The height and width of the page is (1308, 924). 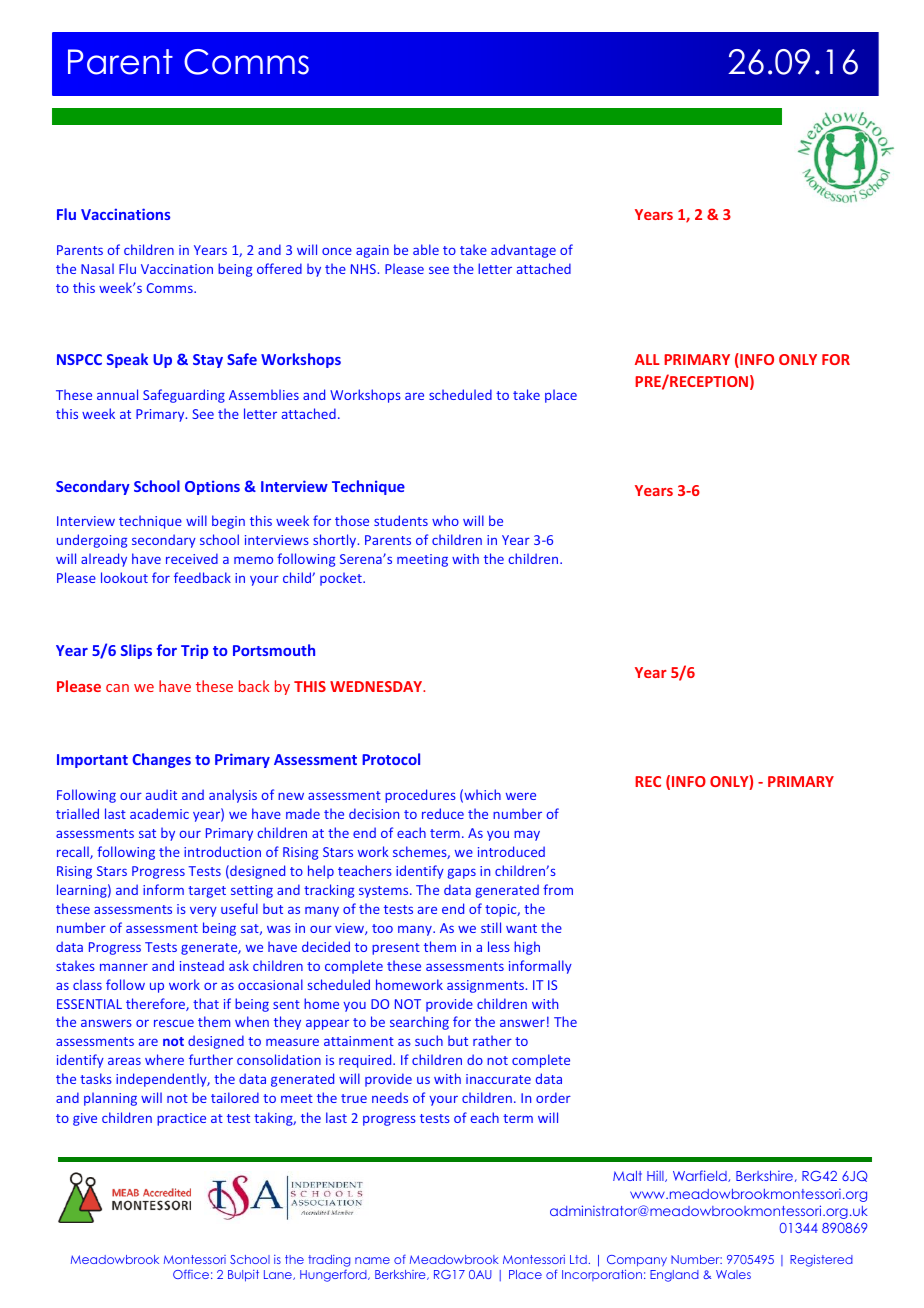 I want to click on where, so click(x=164, y=1059).
